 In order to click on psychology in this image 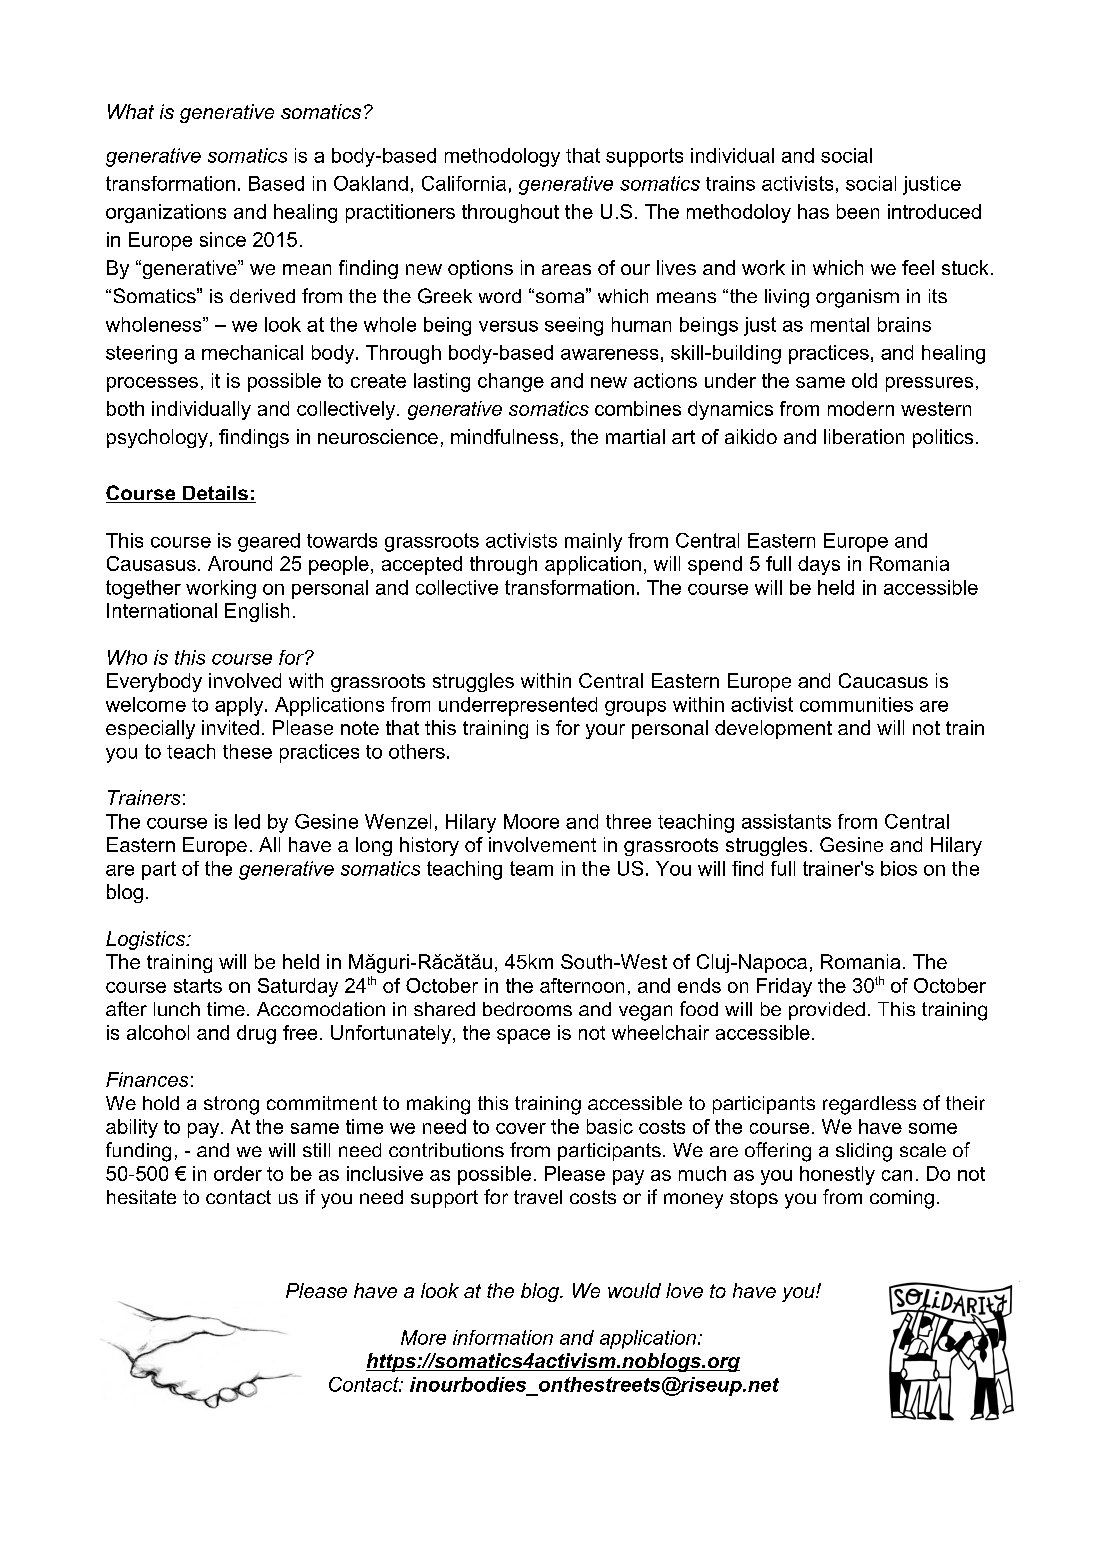, I will do `click(157, 438)`.
